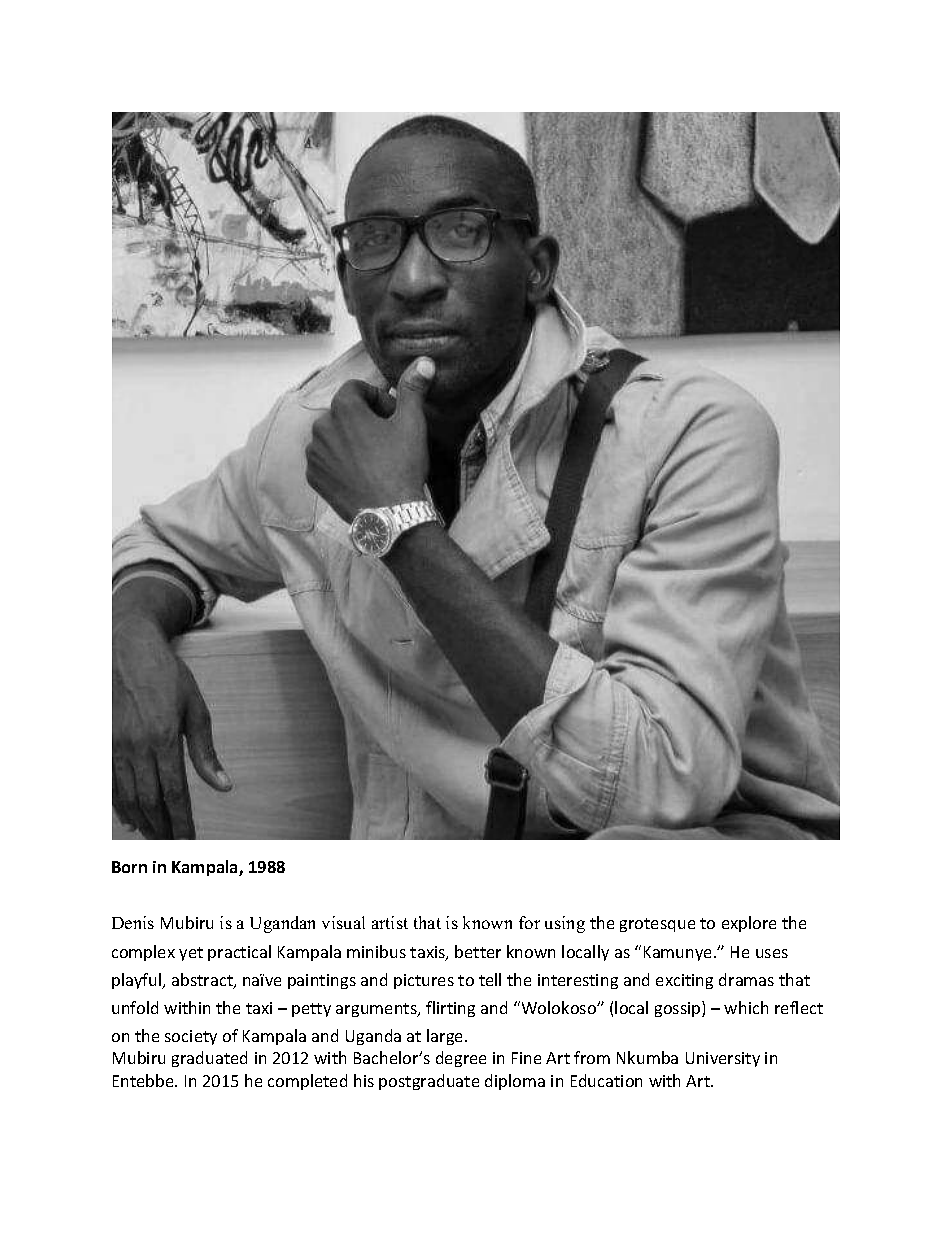 This screenshot has width=952, height=1233. What do you see at coordinates (490, 979) in the screenshot?
I see `tell` at bounding box center [490, 979].
